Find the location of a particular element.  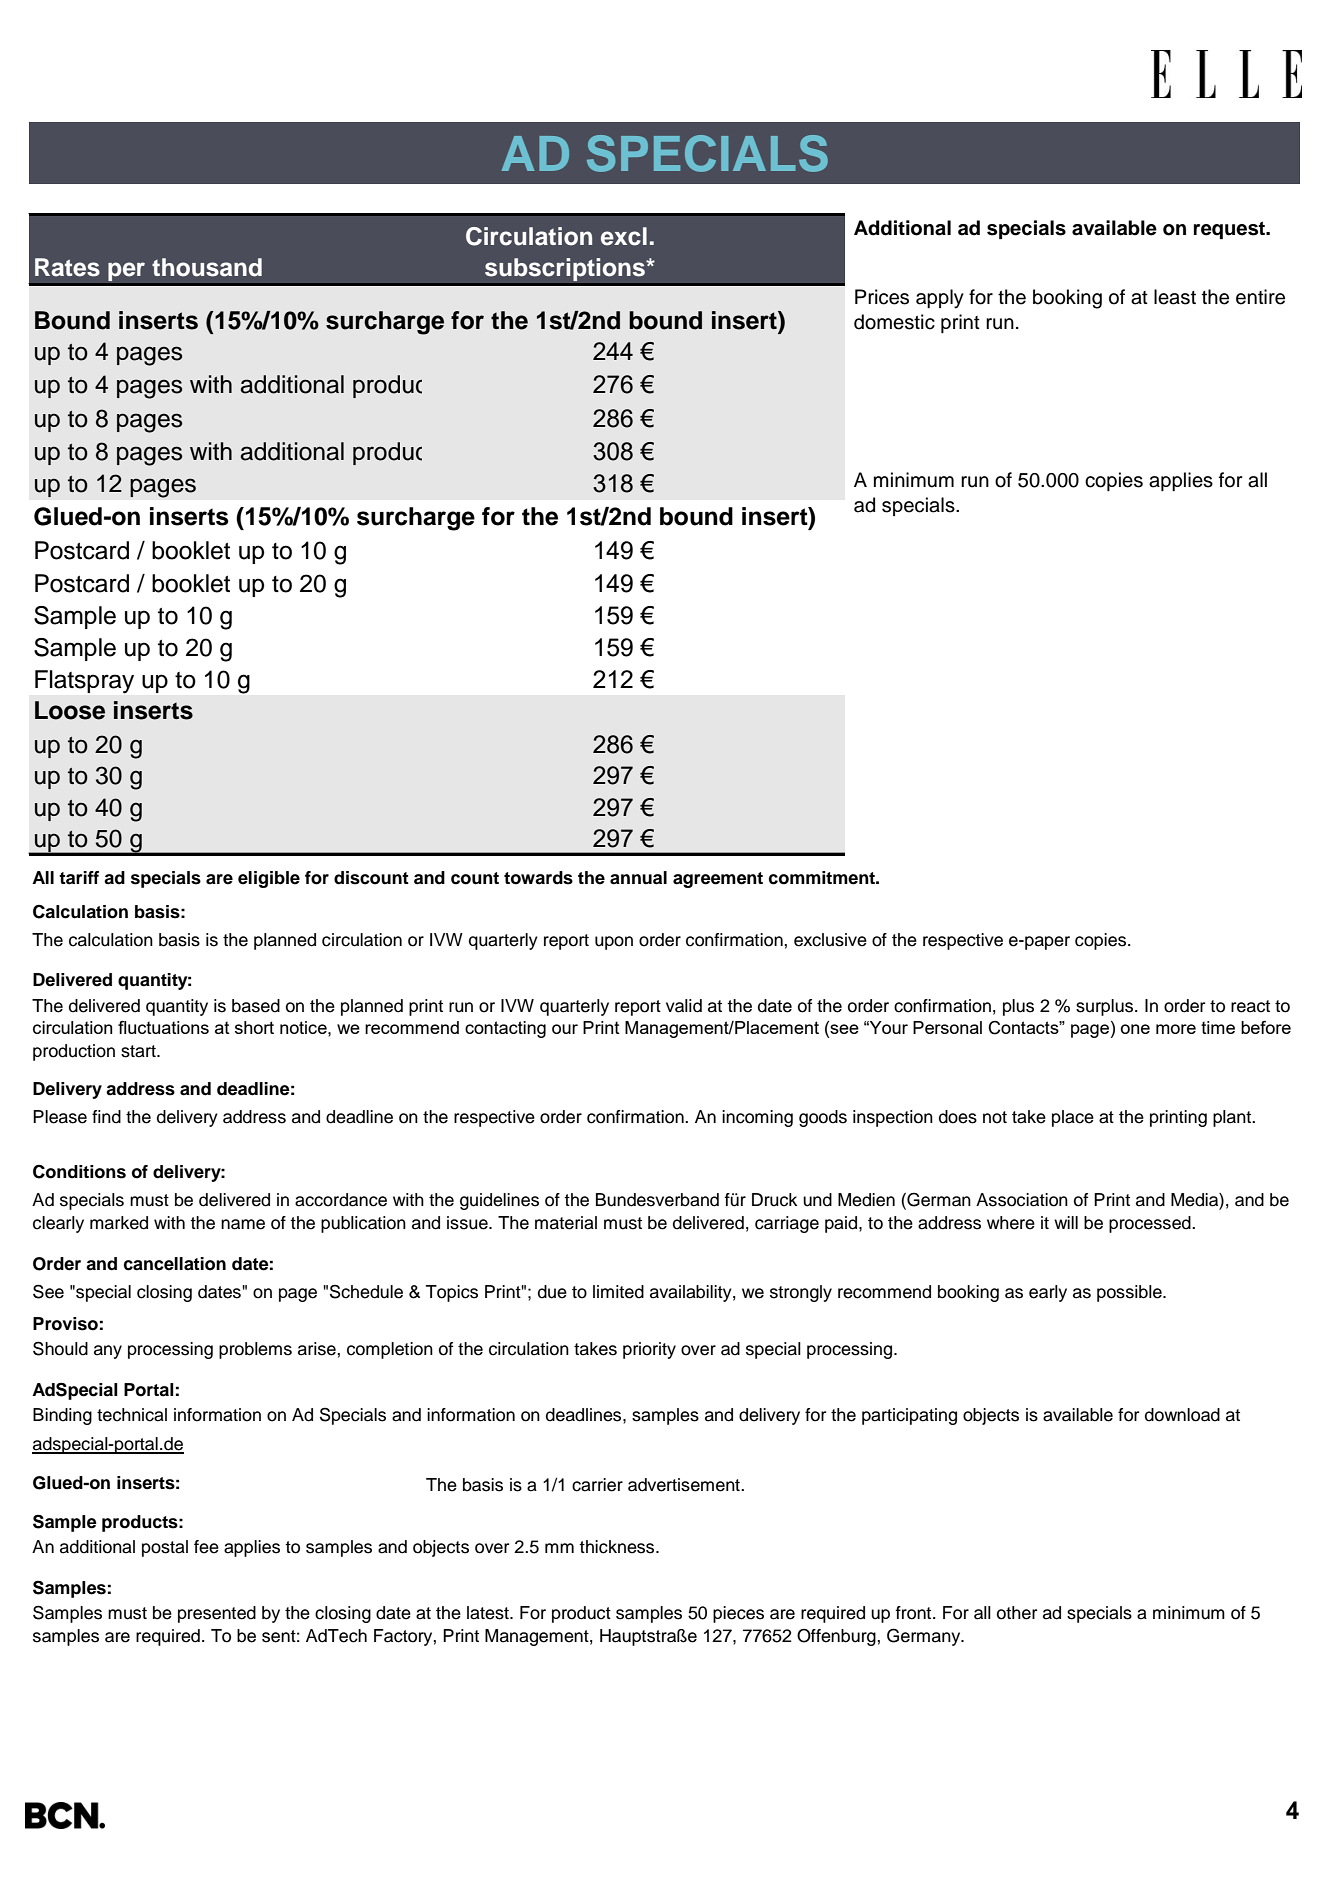

fluctuations is located at coordinates (163, 1027).
